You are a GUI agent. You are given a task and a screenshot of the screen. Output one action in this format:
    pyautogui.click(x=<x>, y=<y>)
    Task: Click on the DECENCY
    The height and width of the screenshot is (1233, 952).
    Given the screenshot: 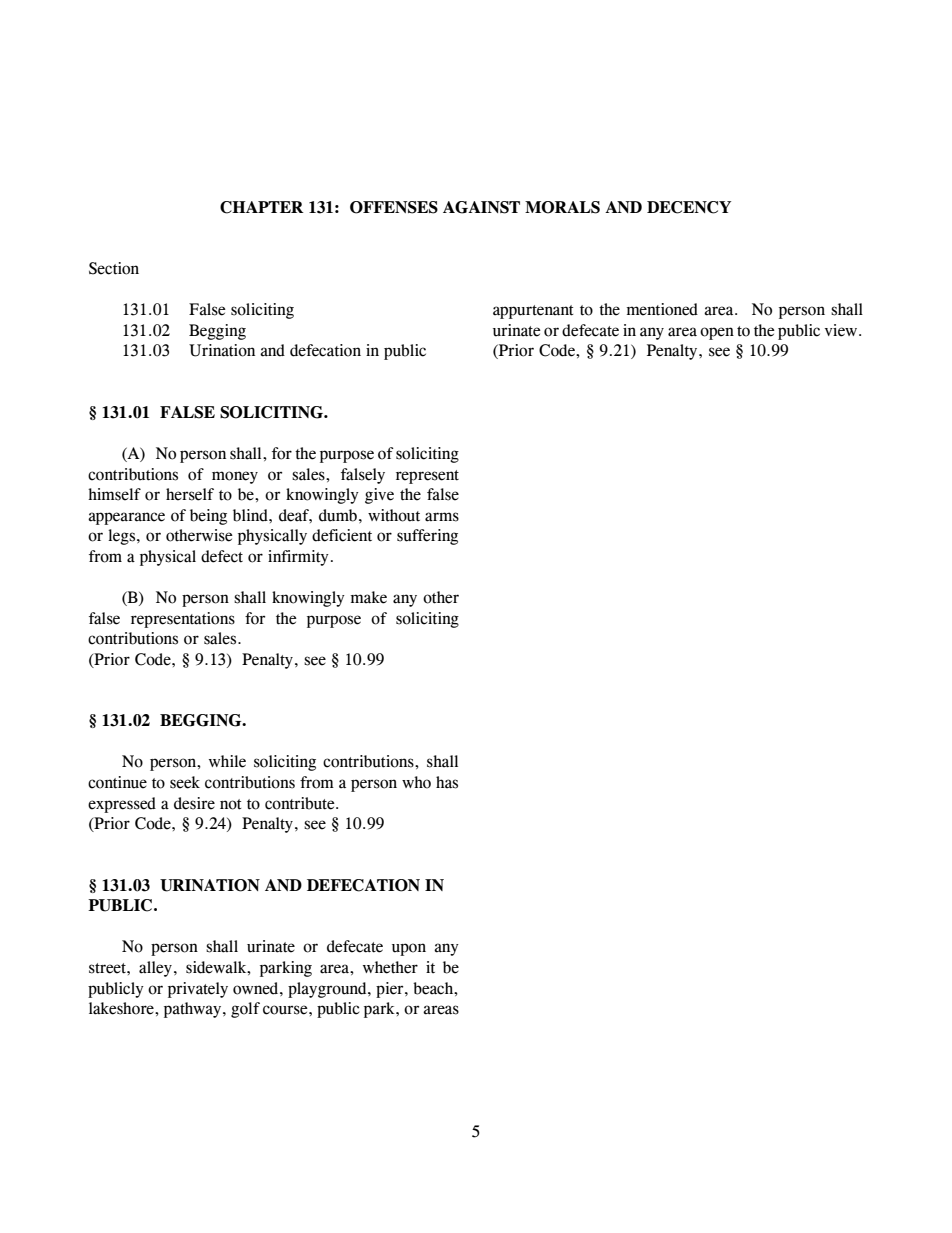 What is the action you would take?
    pyautogui.click(x=689, y=207)
